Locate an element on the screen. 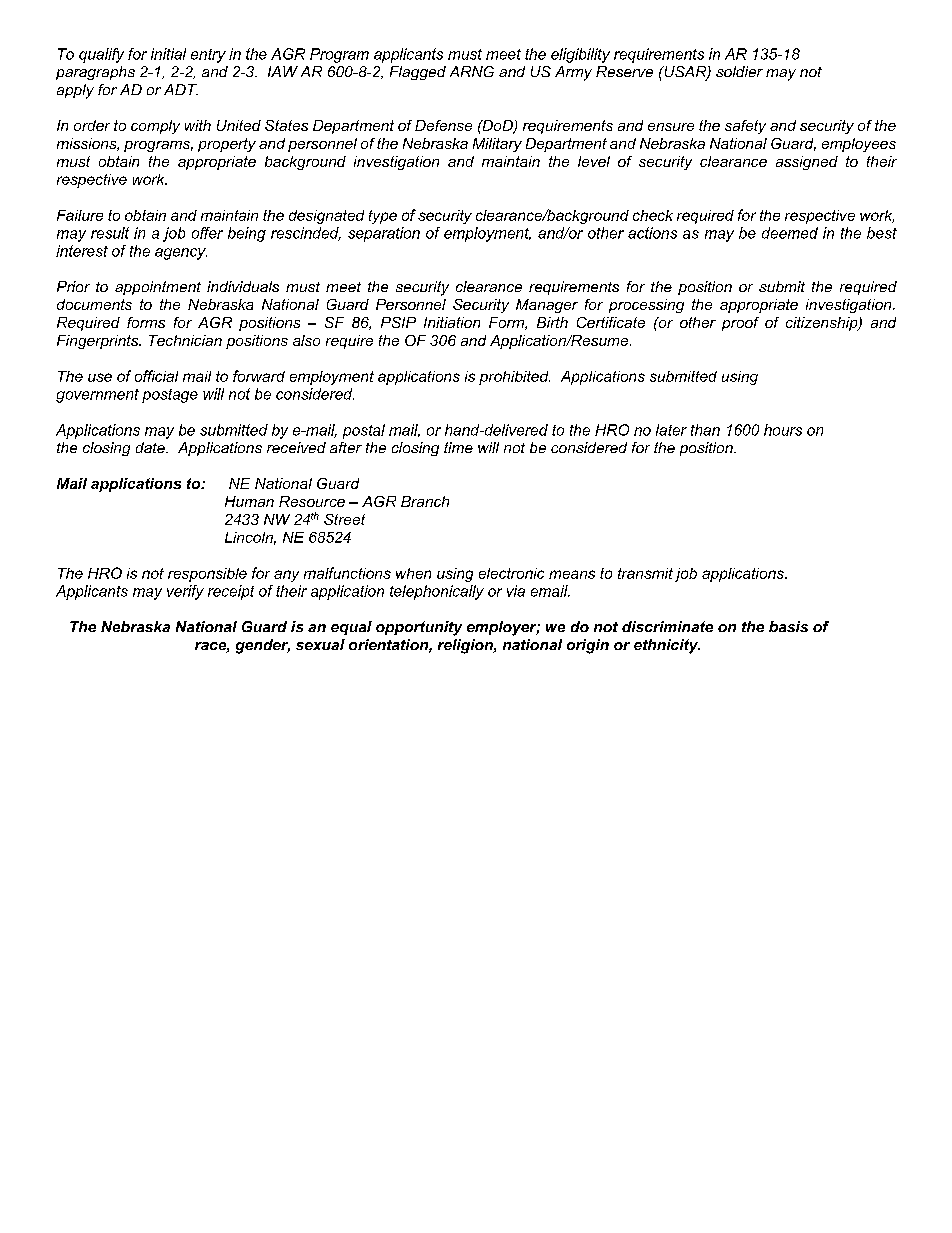  soldier is located at coordinates (739, 71).
